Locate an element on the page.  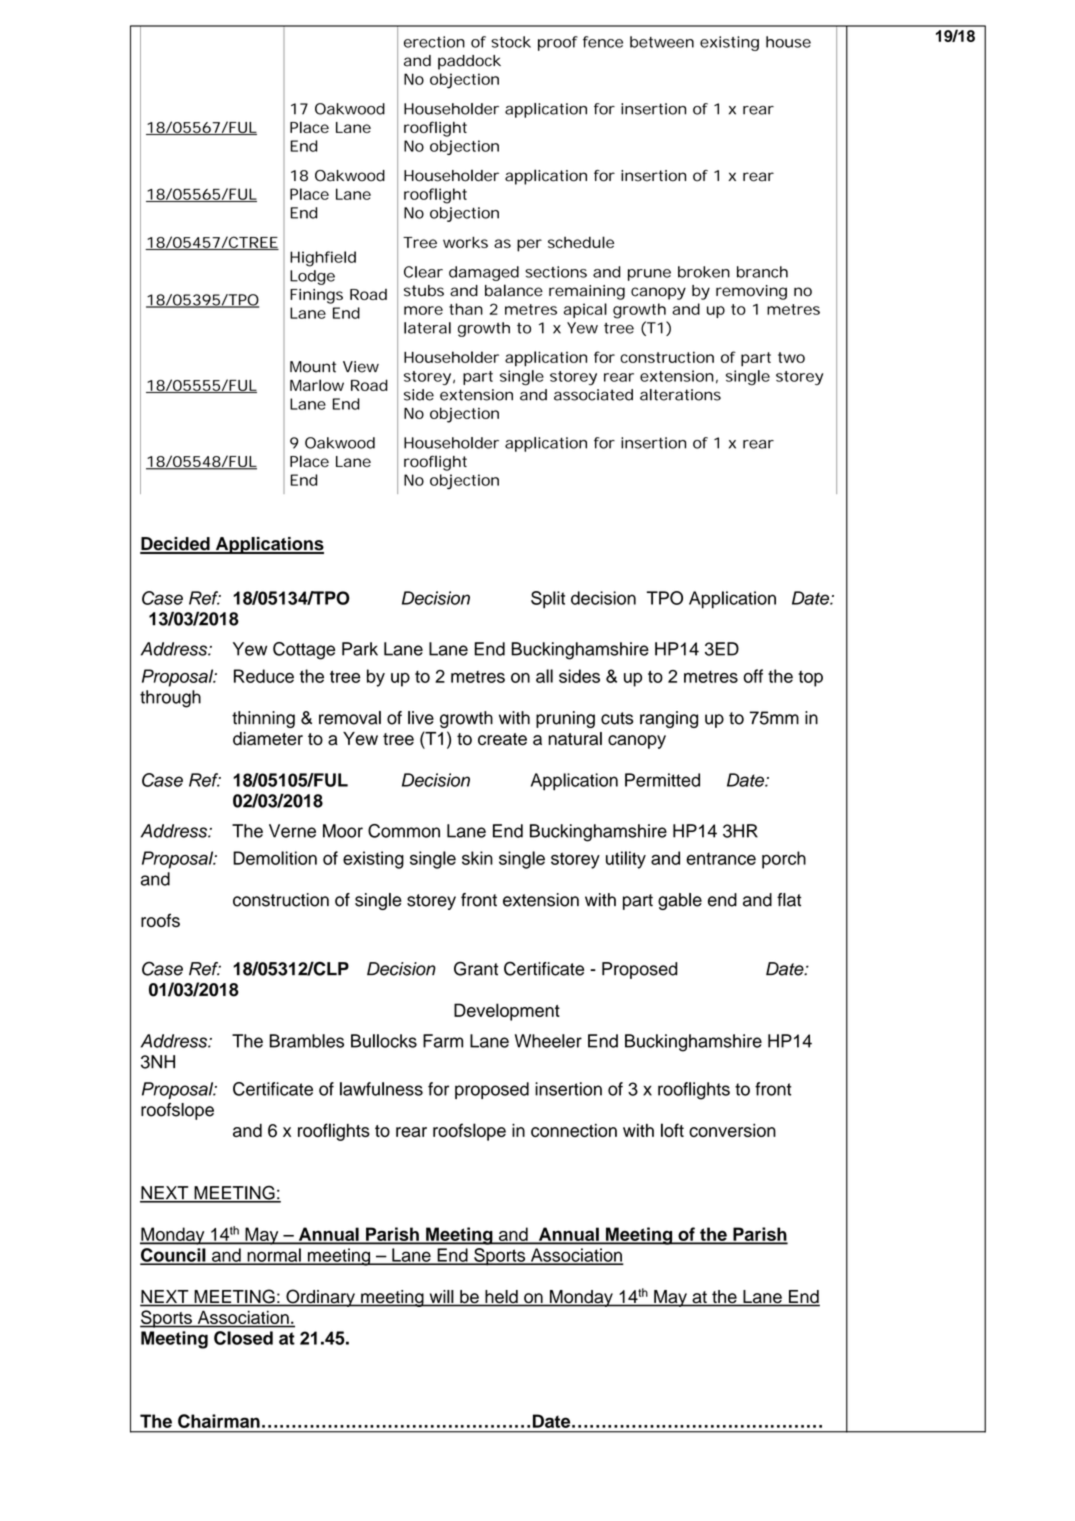
entrance is located at coordinates (721, 859).
